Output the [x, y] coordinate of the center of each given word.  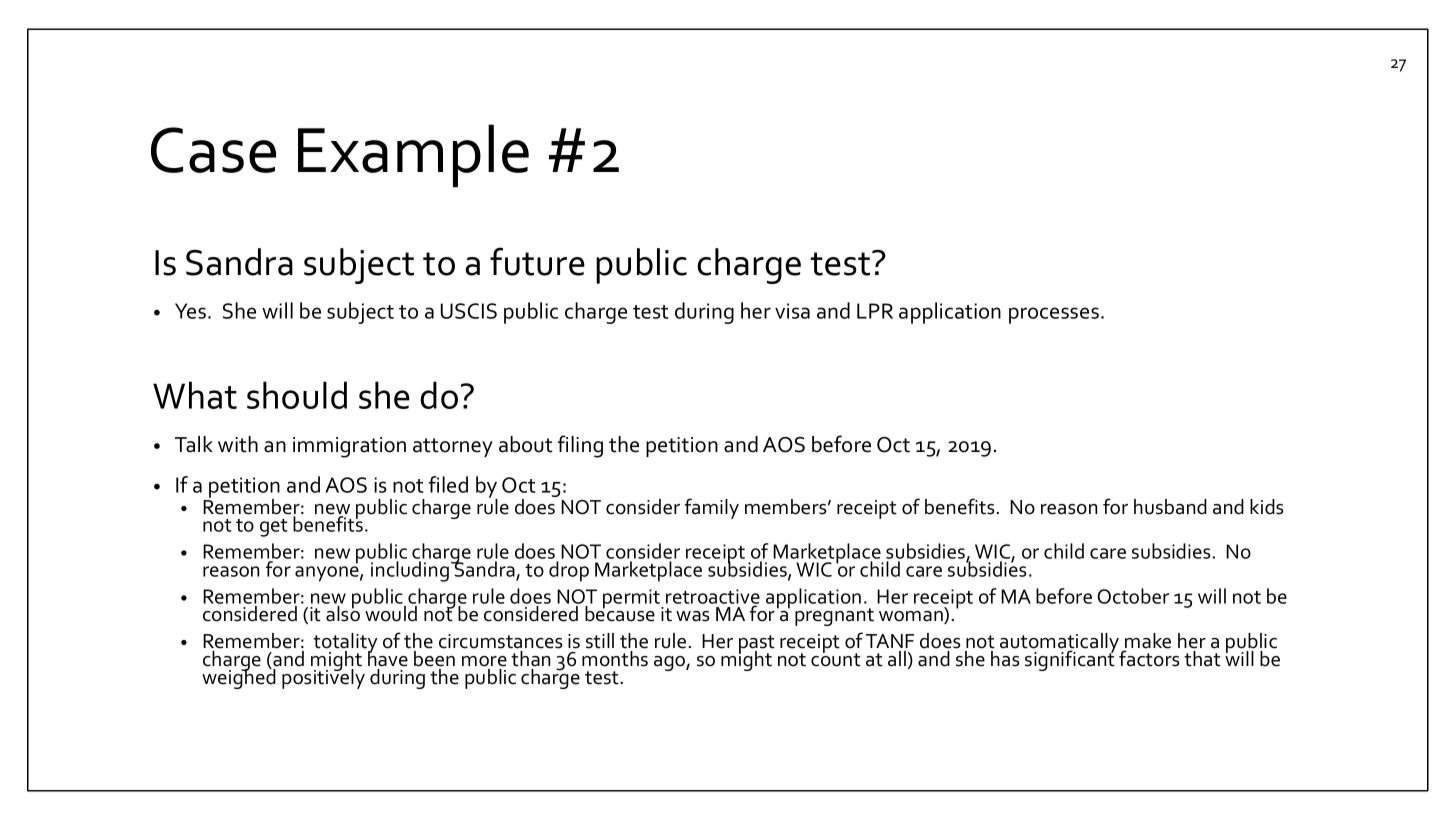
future [537, 261]
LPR [875, 311]
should [297, 395]
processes [1054, 315]
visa [792, 311]
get [274, 528]
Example [413, 155]
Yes [190, 311]
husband [1170, 507]
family [712, 508]
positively [323, 678]
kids [1266, 507]
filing [580, 446]
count [836, 659]
